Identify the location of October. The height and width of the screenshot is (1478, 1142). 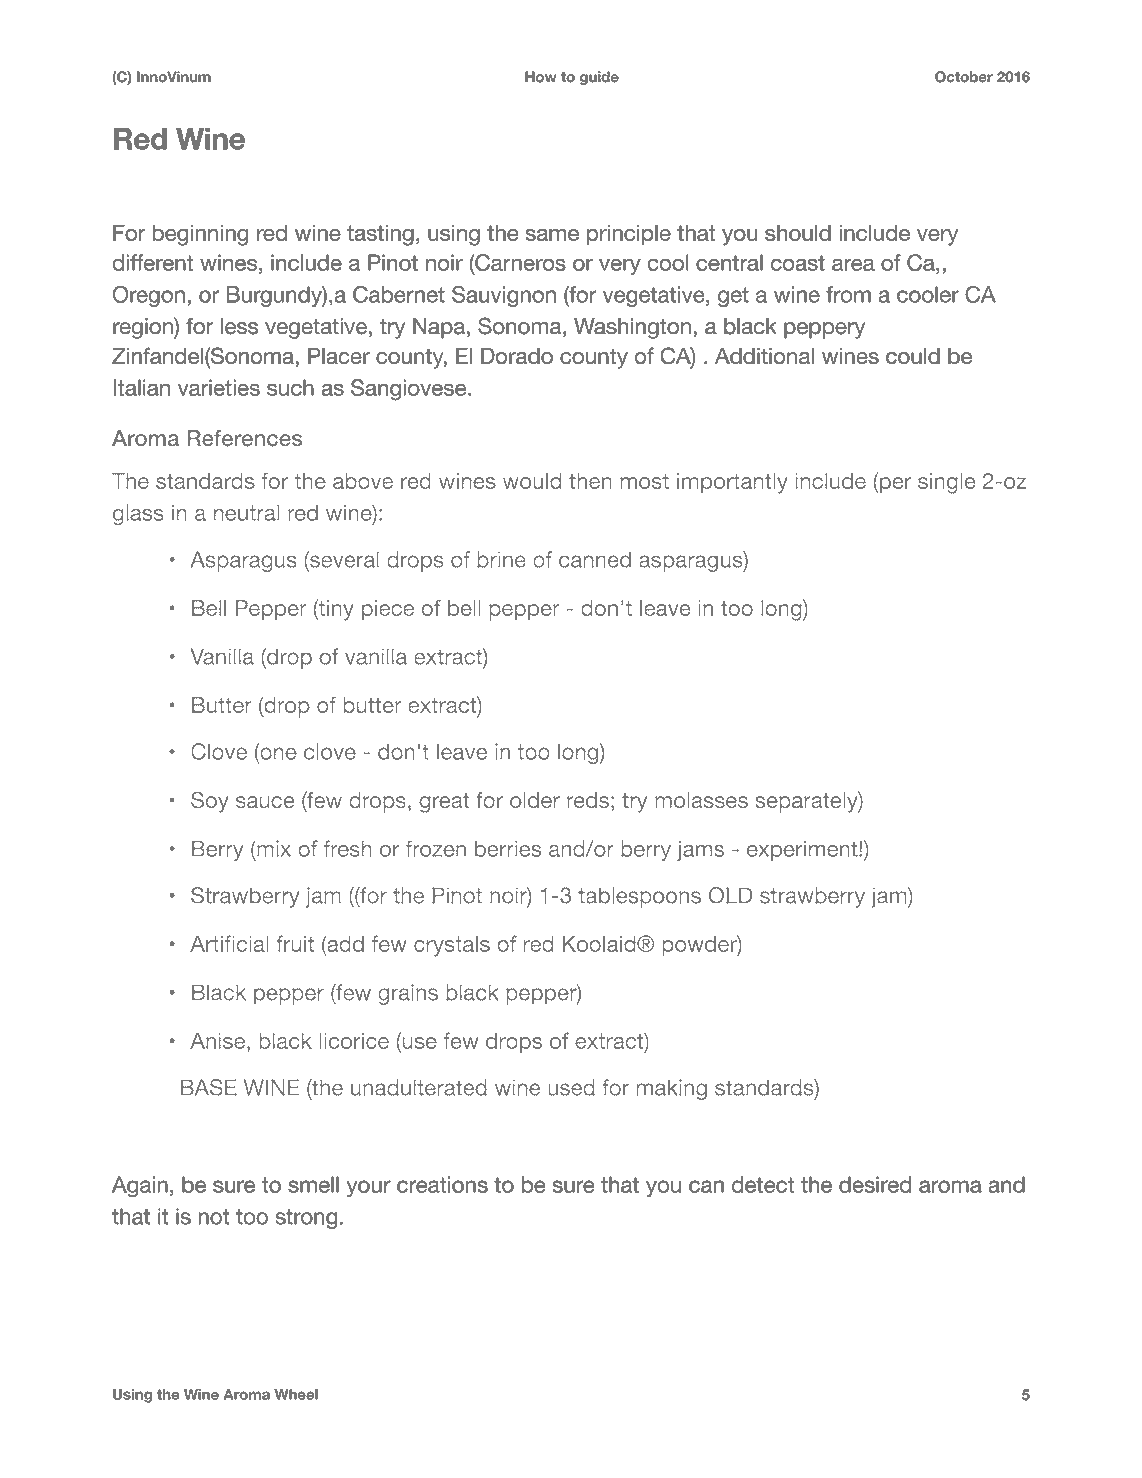
(964, 77).
